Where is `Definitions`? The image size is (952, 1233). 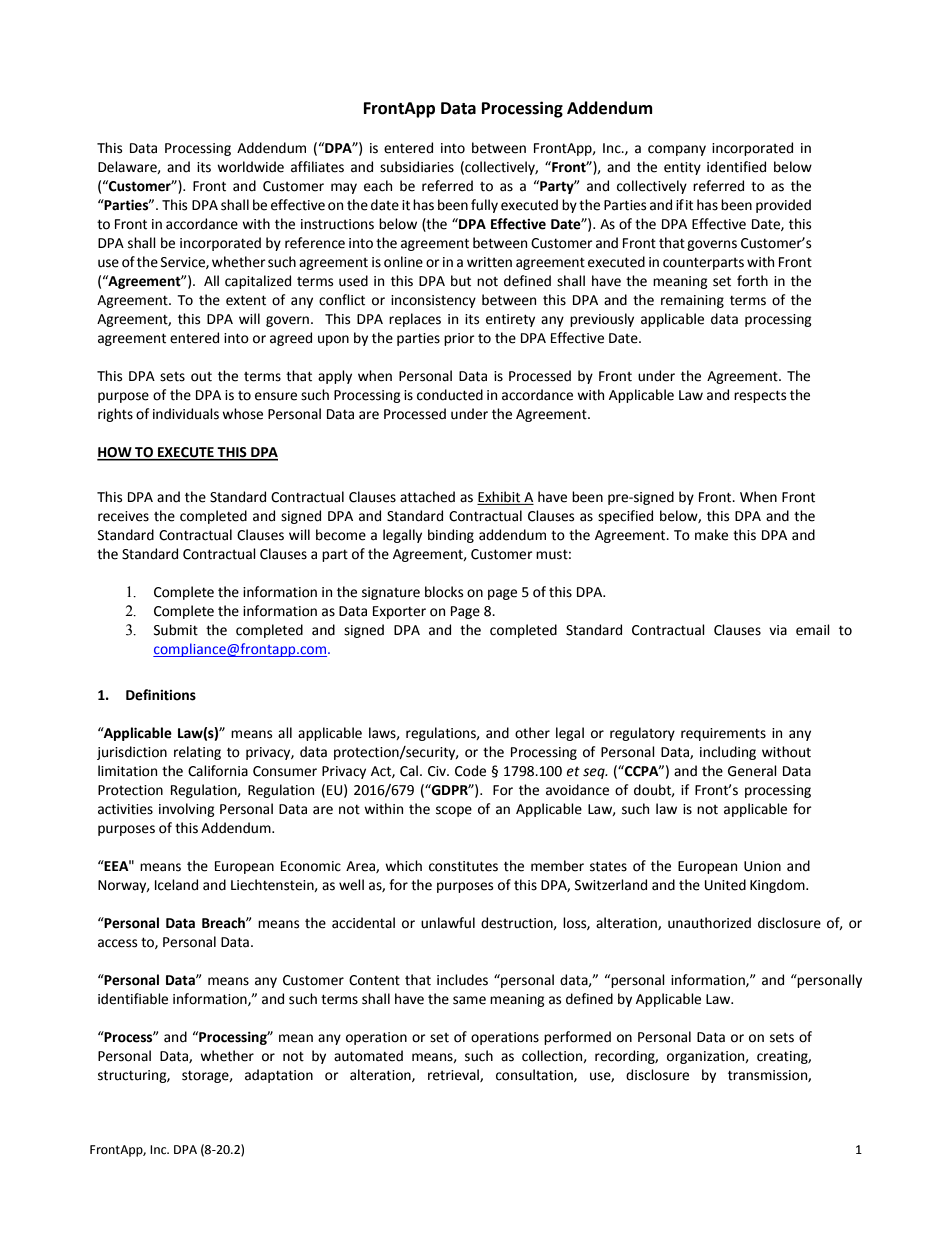 Definitions is located at coordinates (161, 695).
